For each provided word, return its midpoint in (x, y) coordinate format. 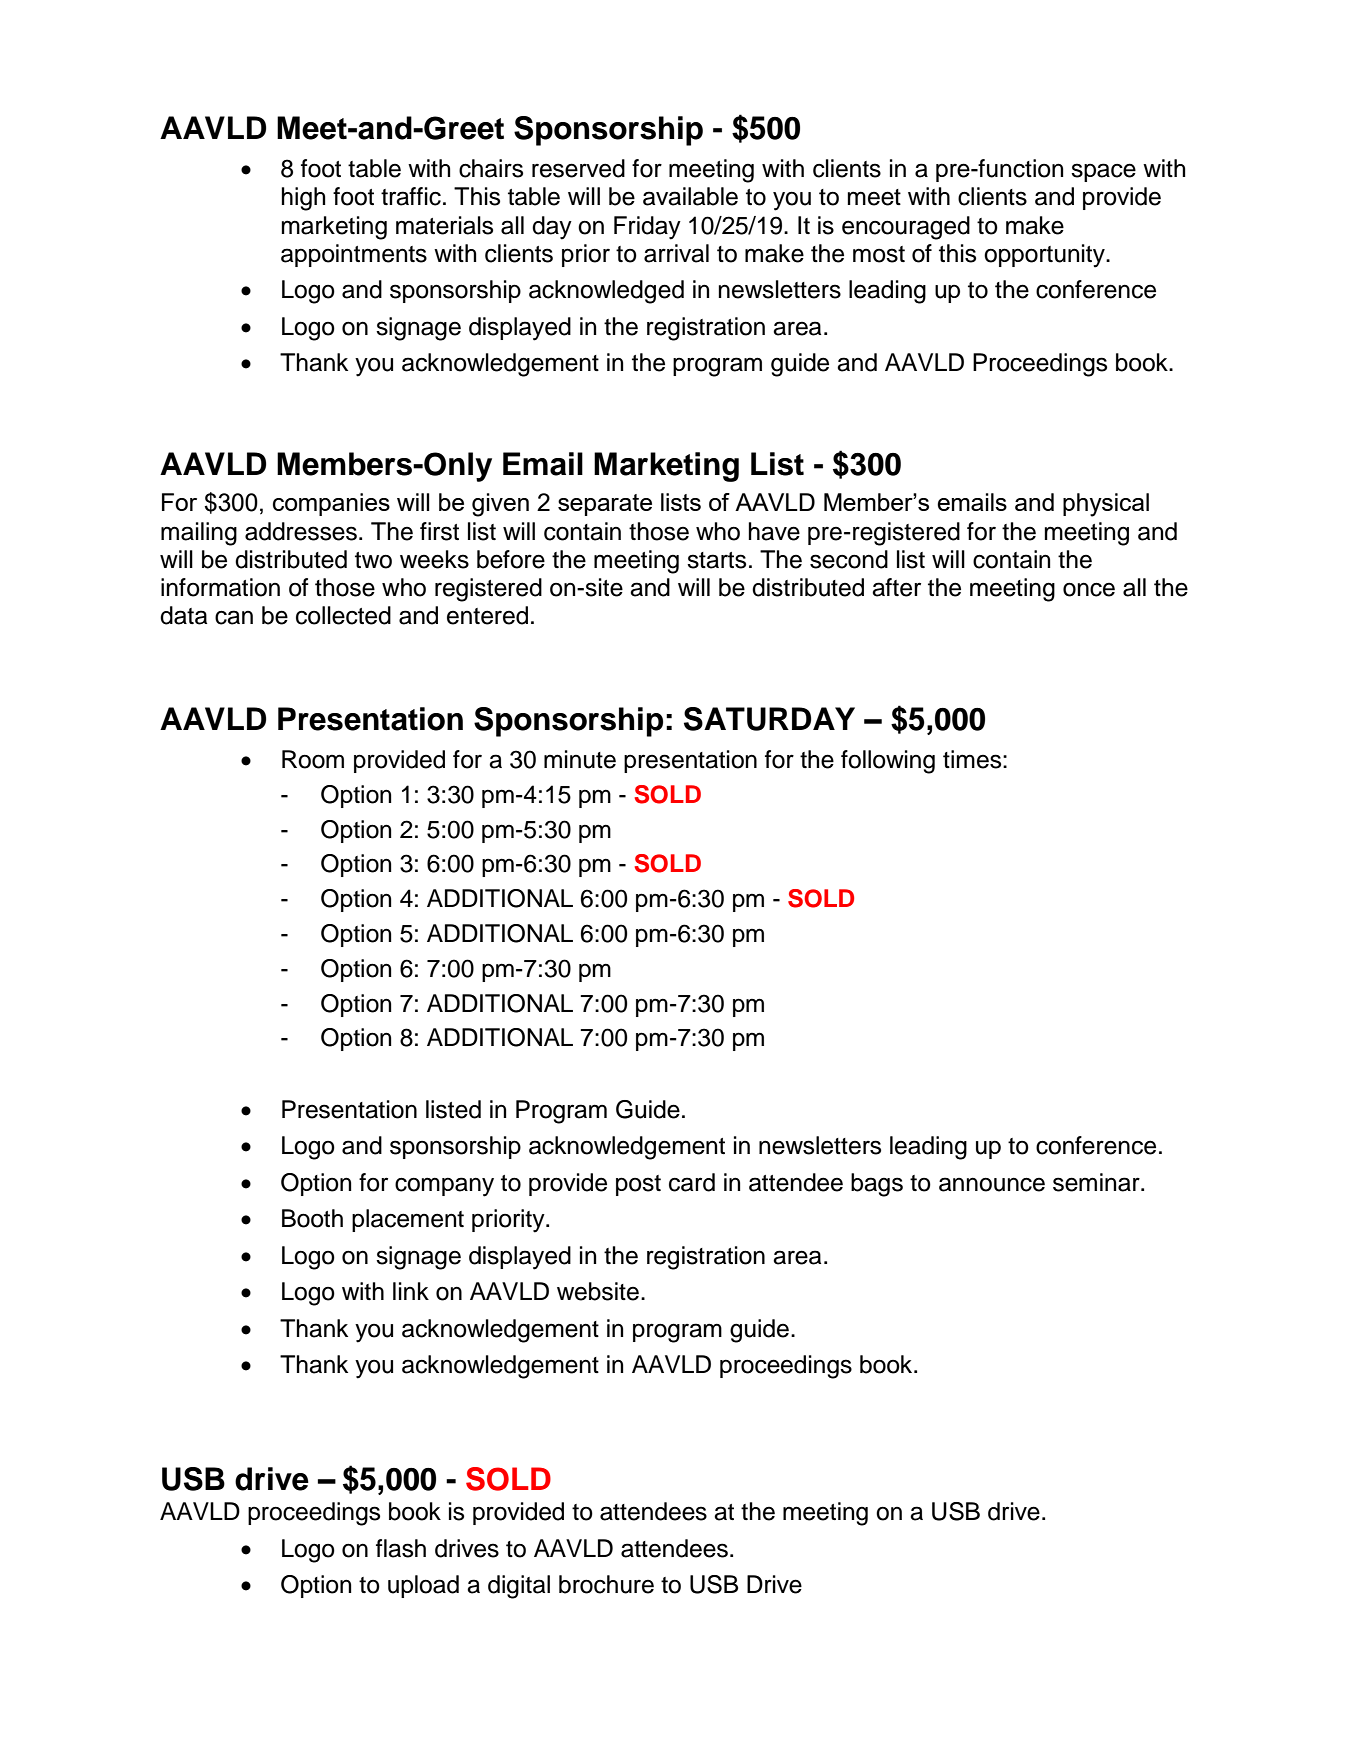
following (888, 762)
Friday (647, 228)
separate (605, 505)
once (1089, 589)
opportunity (1045, 256)
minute (580, 759)
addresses (301, 531)
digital (519, 1587)
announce (992, 1184)
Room (313, 759)
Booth (312, 1218)
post (638, 1185)
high (303, 199)
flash (401, 1548)
